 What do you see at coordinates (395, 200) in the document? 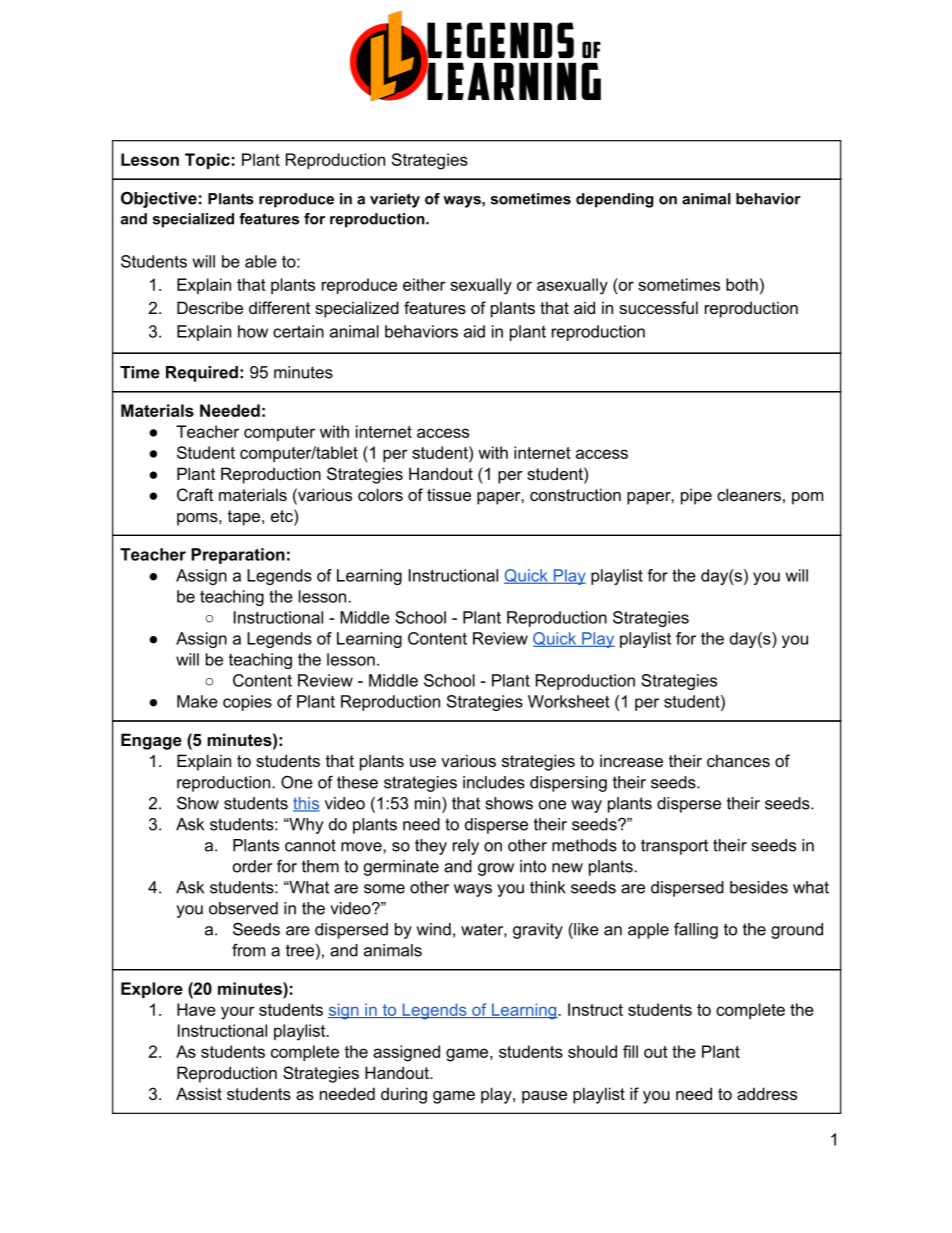
I see `variety` at bounding box center [395, 200].
